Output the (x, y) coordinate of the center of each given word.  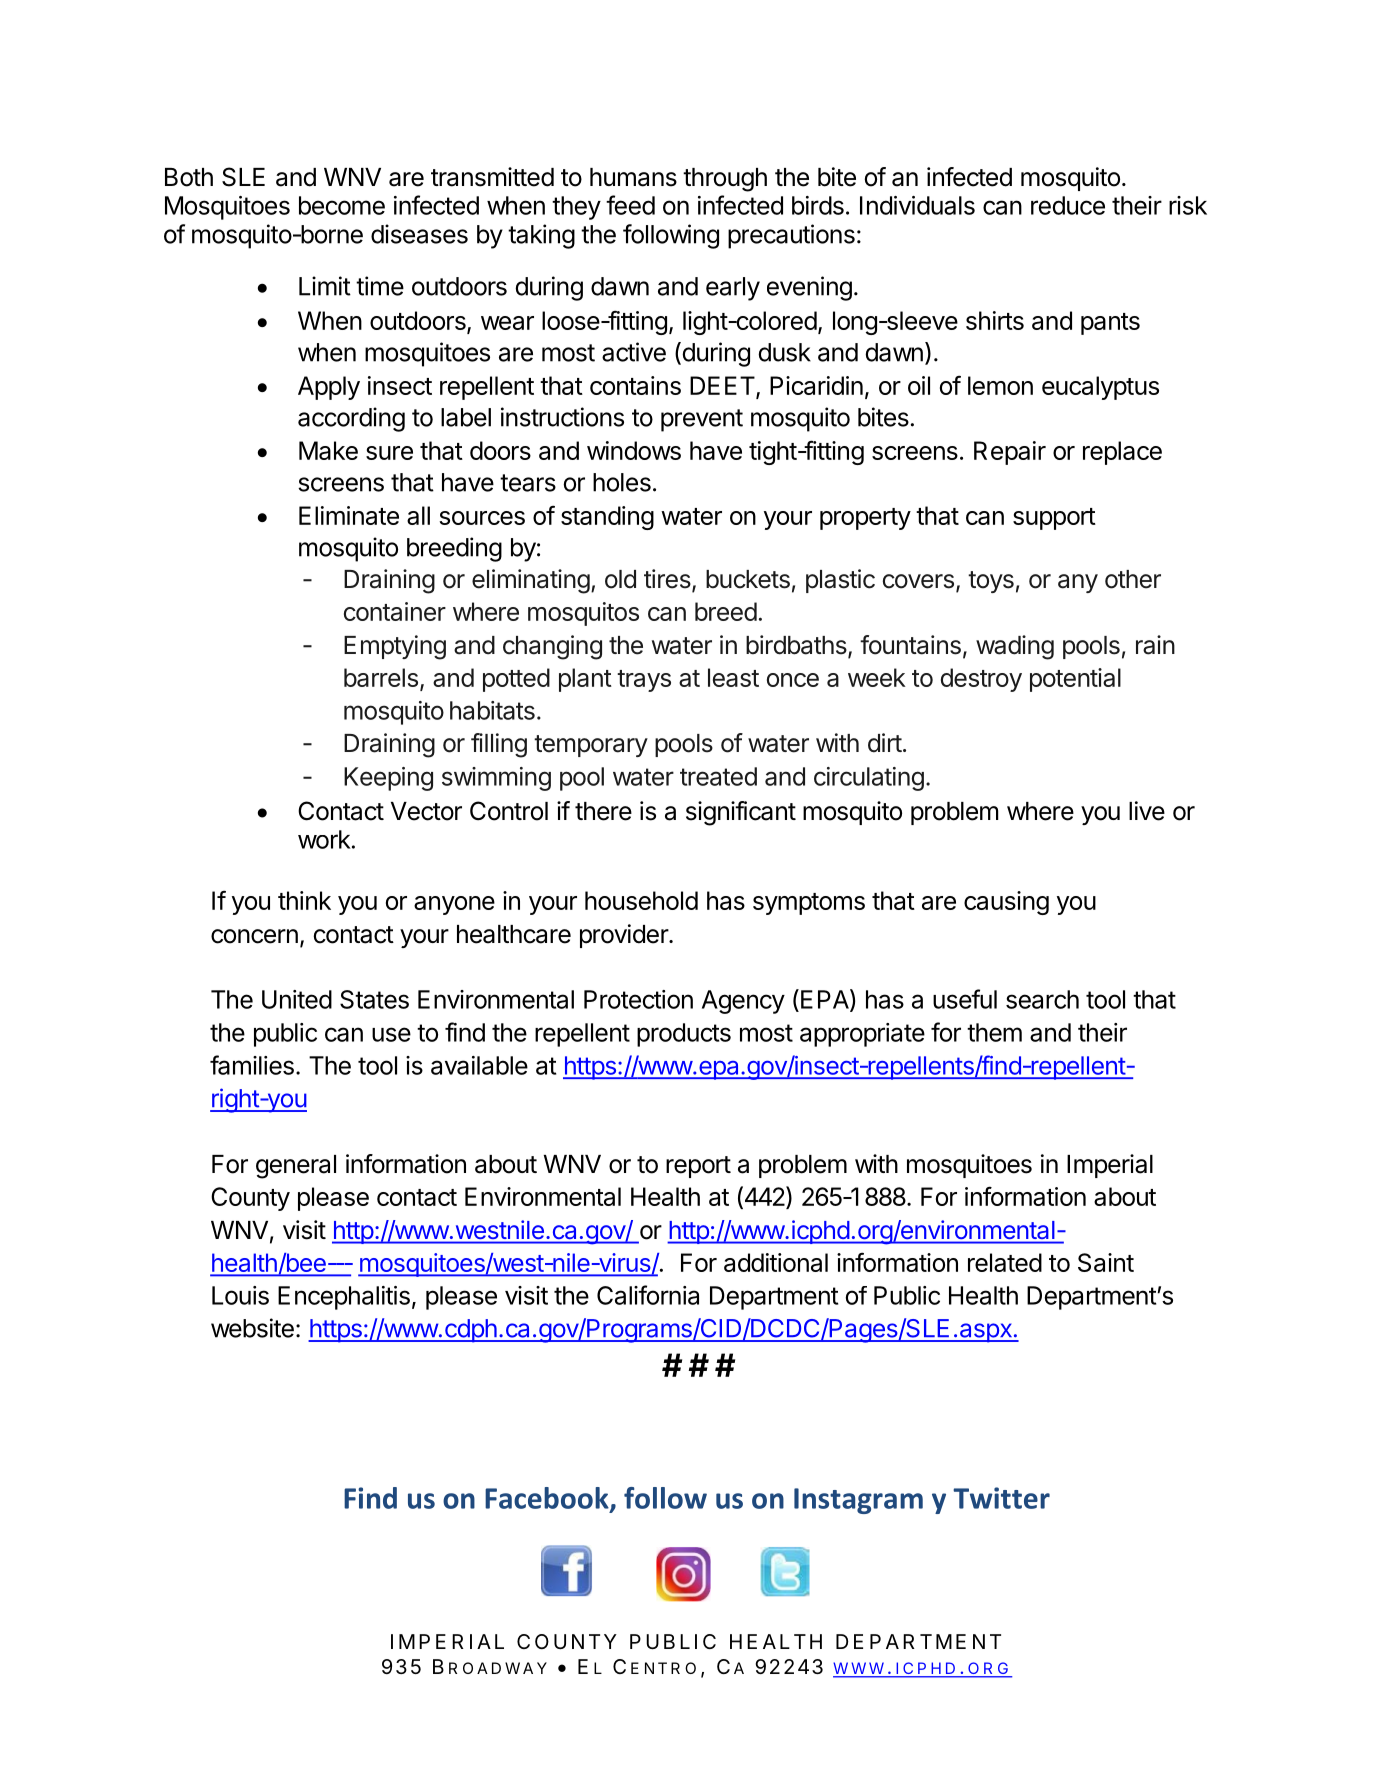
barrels (381, 677)
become (342, 205)
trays (644, 681)
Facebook (548, 1499)
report (698, 1167)
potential (1075, 680)
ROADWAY (498, 1668)
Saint (1106, 1262)
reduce (1068, 205)
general (296, 1167)
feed (630, 205)
